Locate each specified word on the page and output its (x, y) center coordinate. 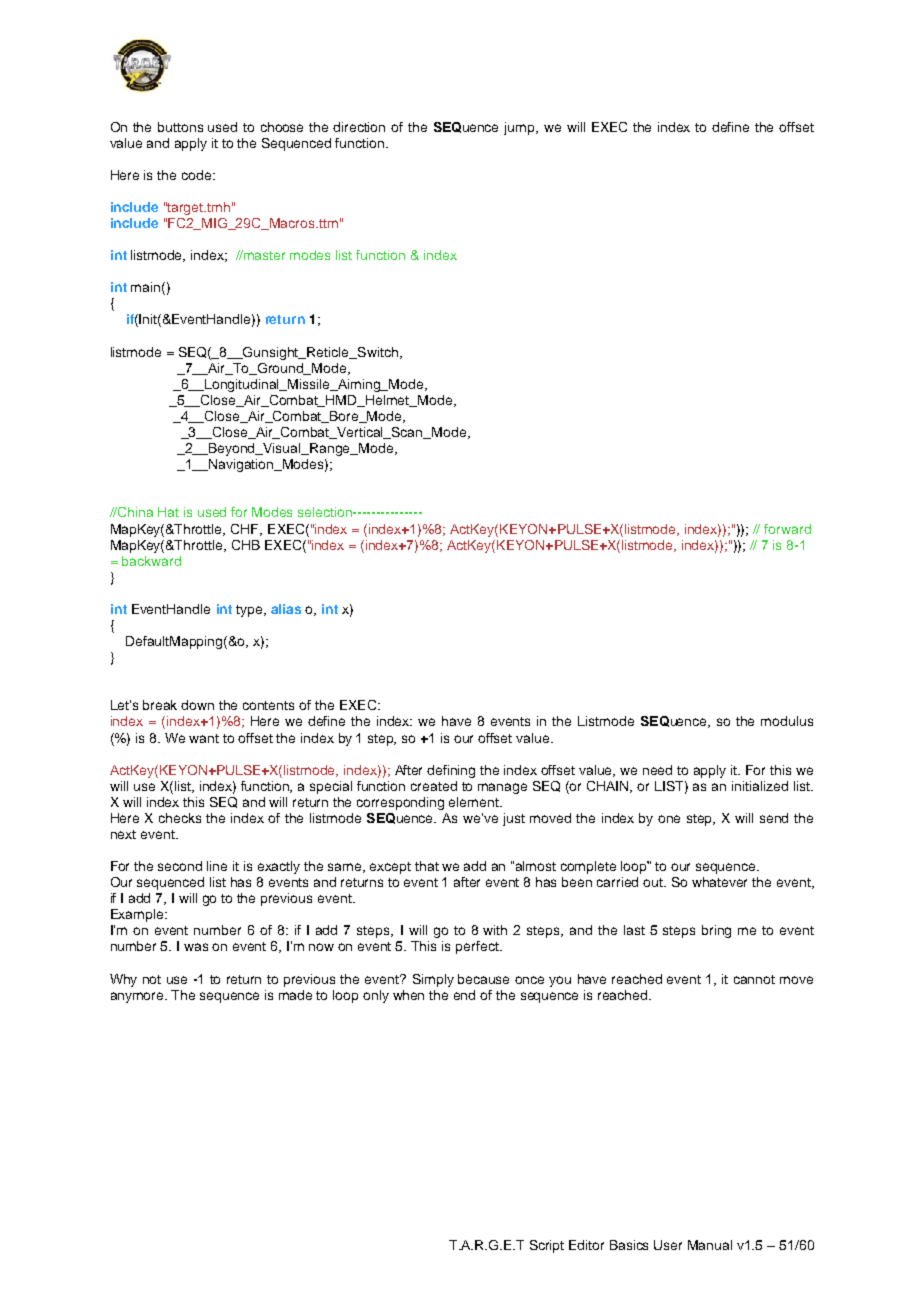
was (196, 947)
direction (359, 127)
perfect (478, 947)
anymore (138, 997)
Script (547, 1246)
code (198, 175)
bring (716, 931)
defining (451, 771)
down (197, 705)
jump (520, 128)
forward (787, 529)
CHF (246, 530)
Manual (710, 1245)
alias (286, 609)
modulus (787, 721)
